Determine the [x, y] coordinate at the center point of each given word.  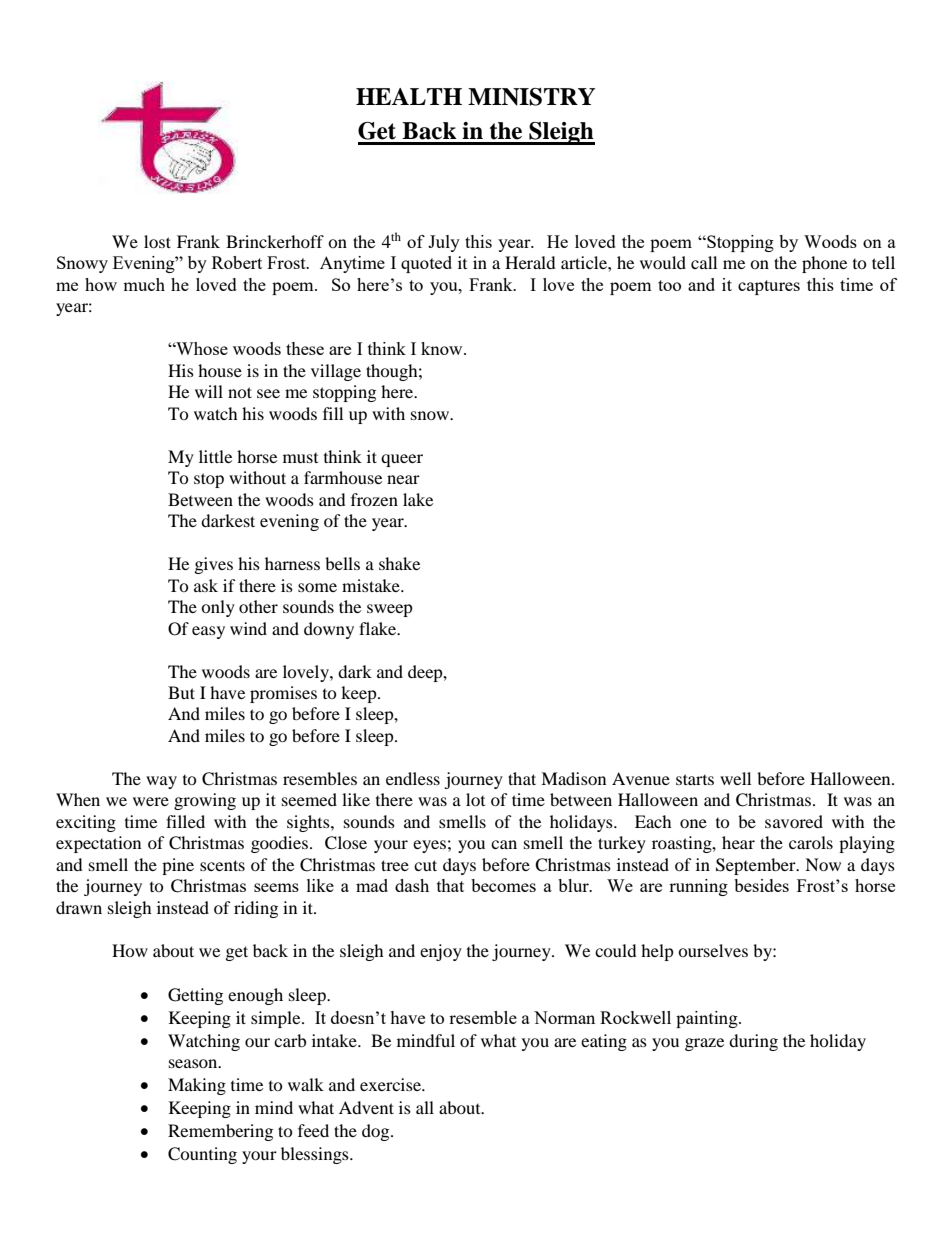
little [215, 456]
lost [157, 241]
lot [475, 799]
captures [769, 287]
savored [794, 821]
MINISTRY [531, 97]
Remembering [220, 1132]
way [161, 782]
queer [402, 460]
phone [824, 264]
